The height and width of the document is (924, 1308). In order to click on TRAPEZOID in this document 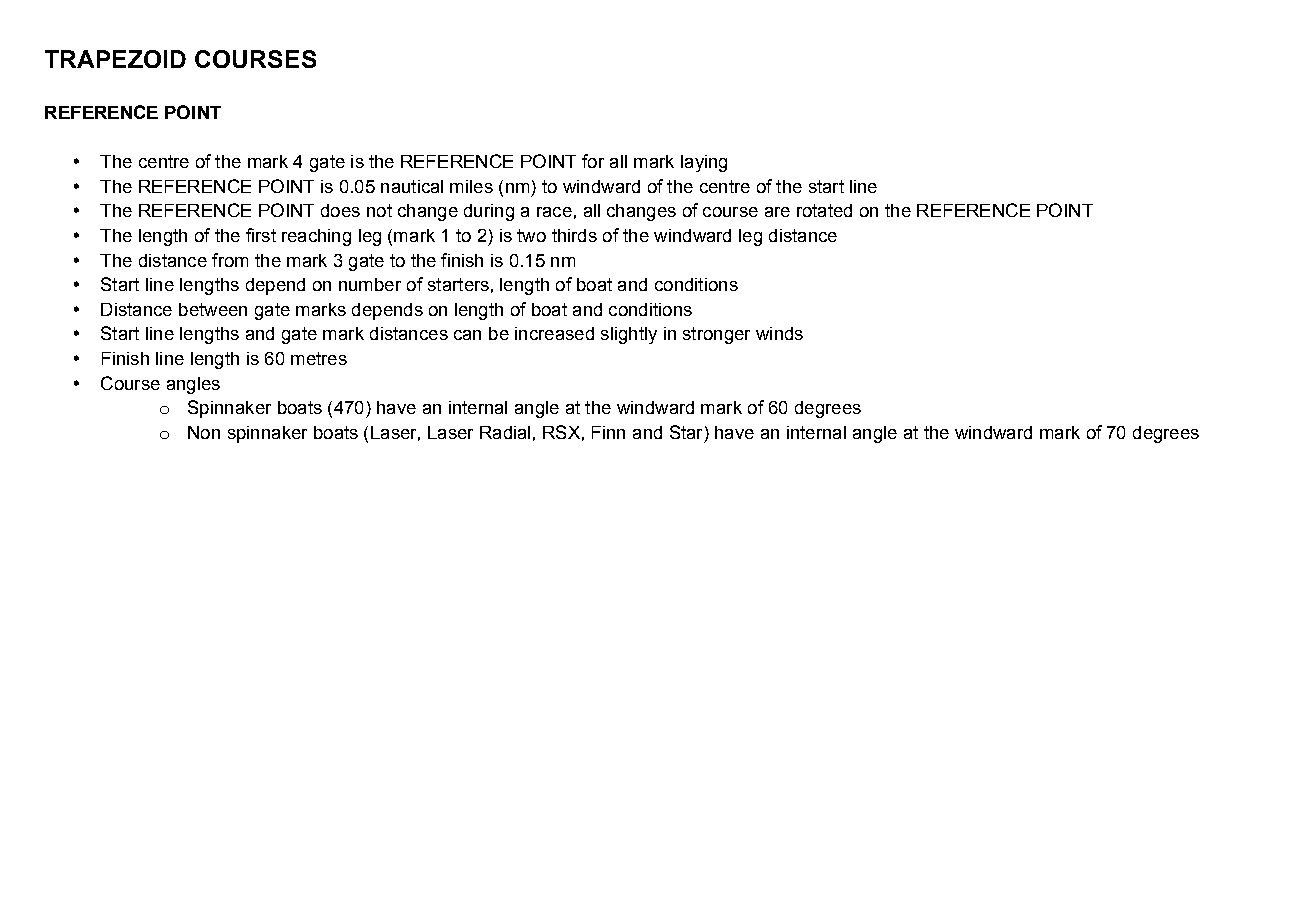, I will do `click(115, 59)`.
